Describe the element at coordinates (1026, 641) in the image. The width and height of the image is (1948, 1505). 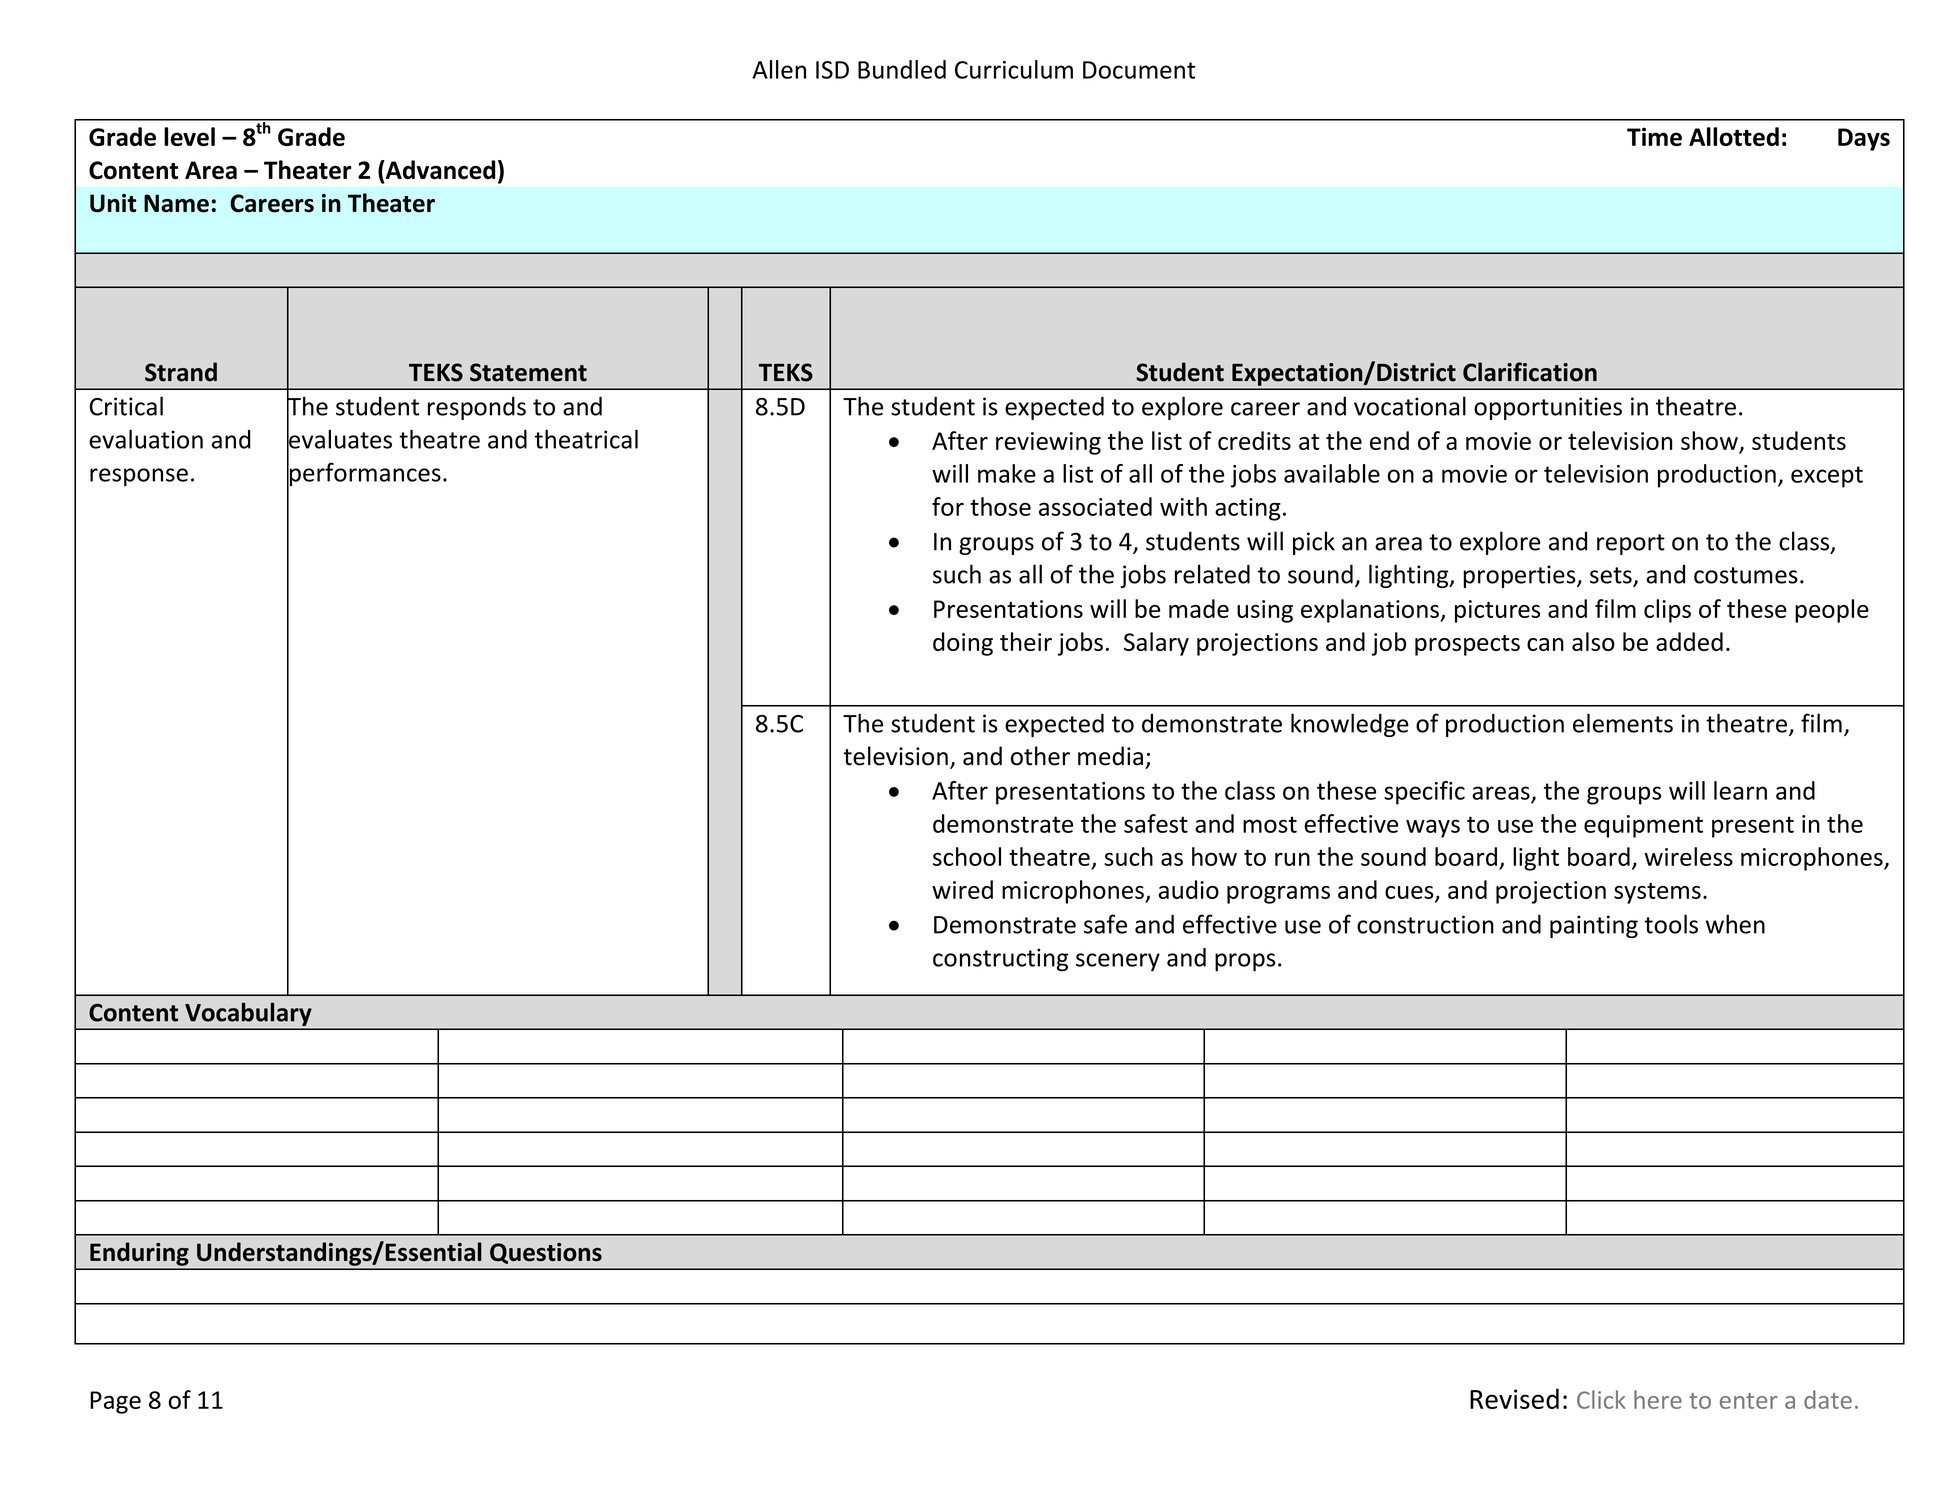
I see `their` at that location.
